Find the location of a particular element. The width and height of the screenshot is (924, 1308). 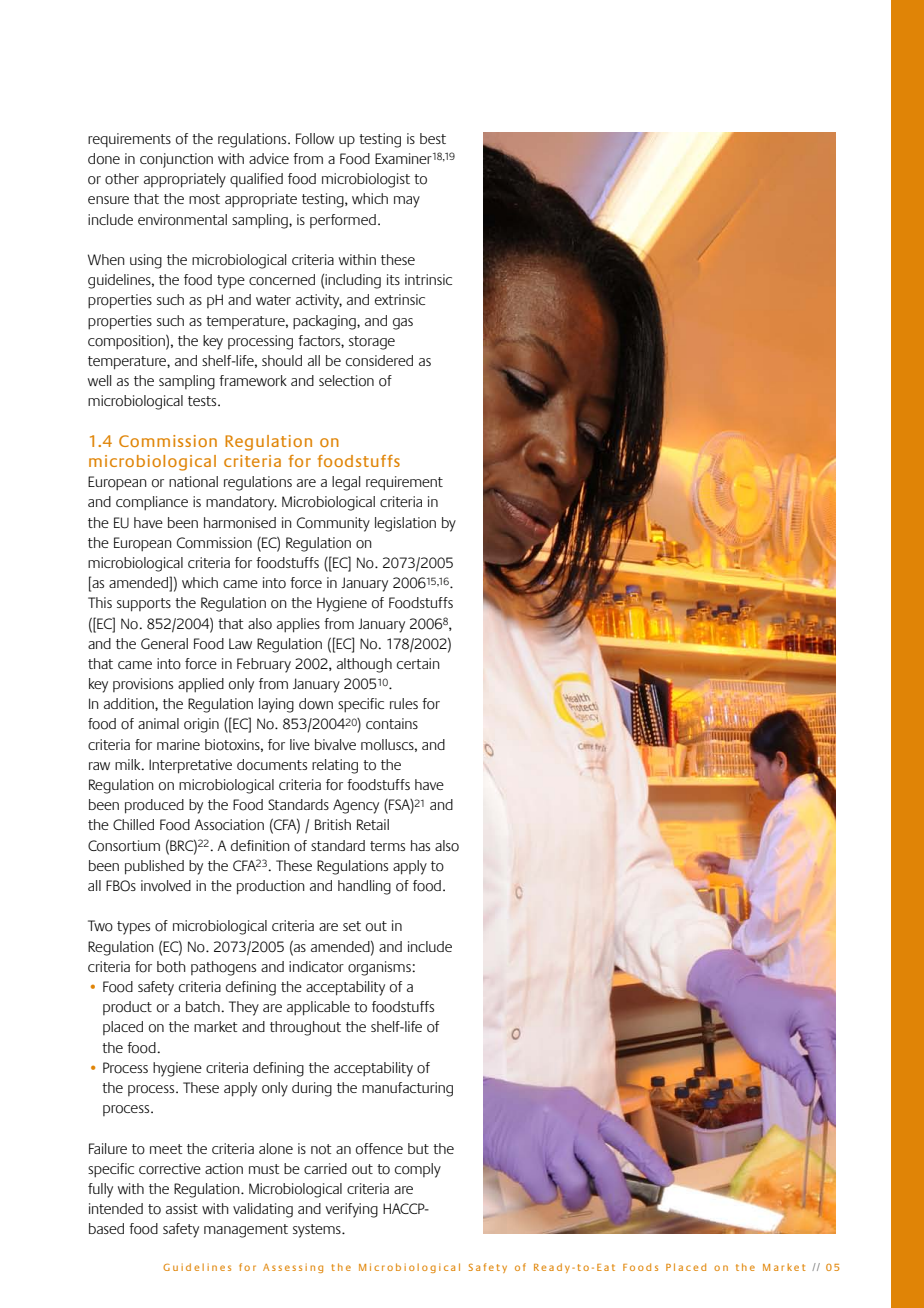

rules is located at coordinates (404, 703).
